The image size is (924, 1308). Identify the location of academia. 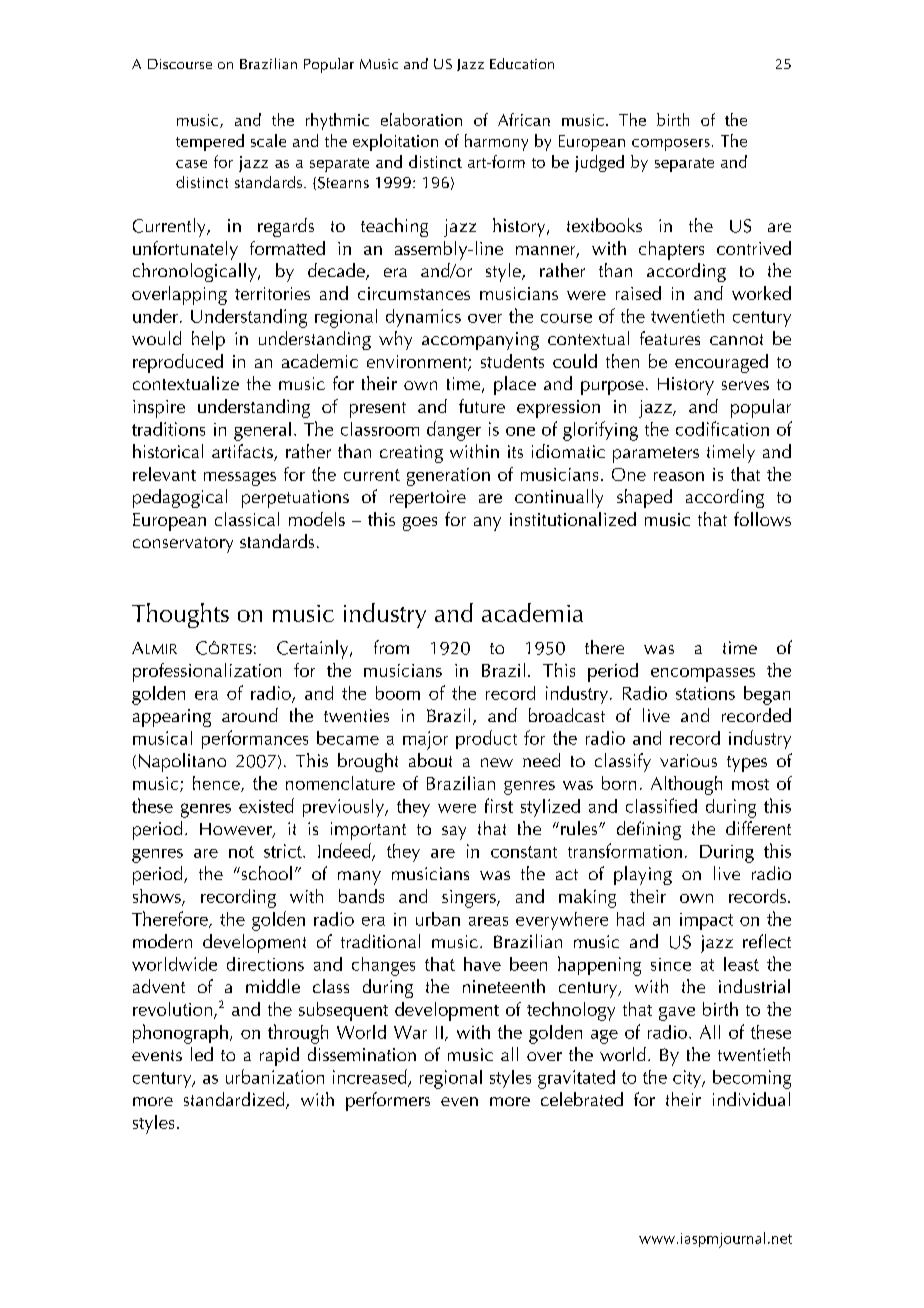
(532, 612).
